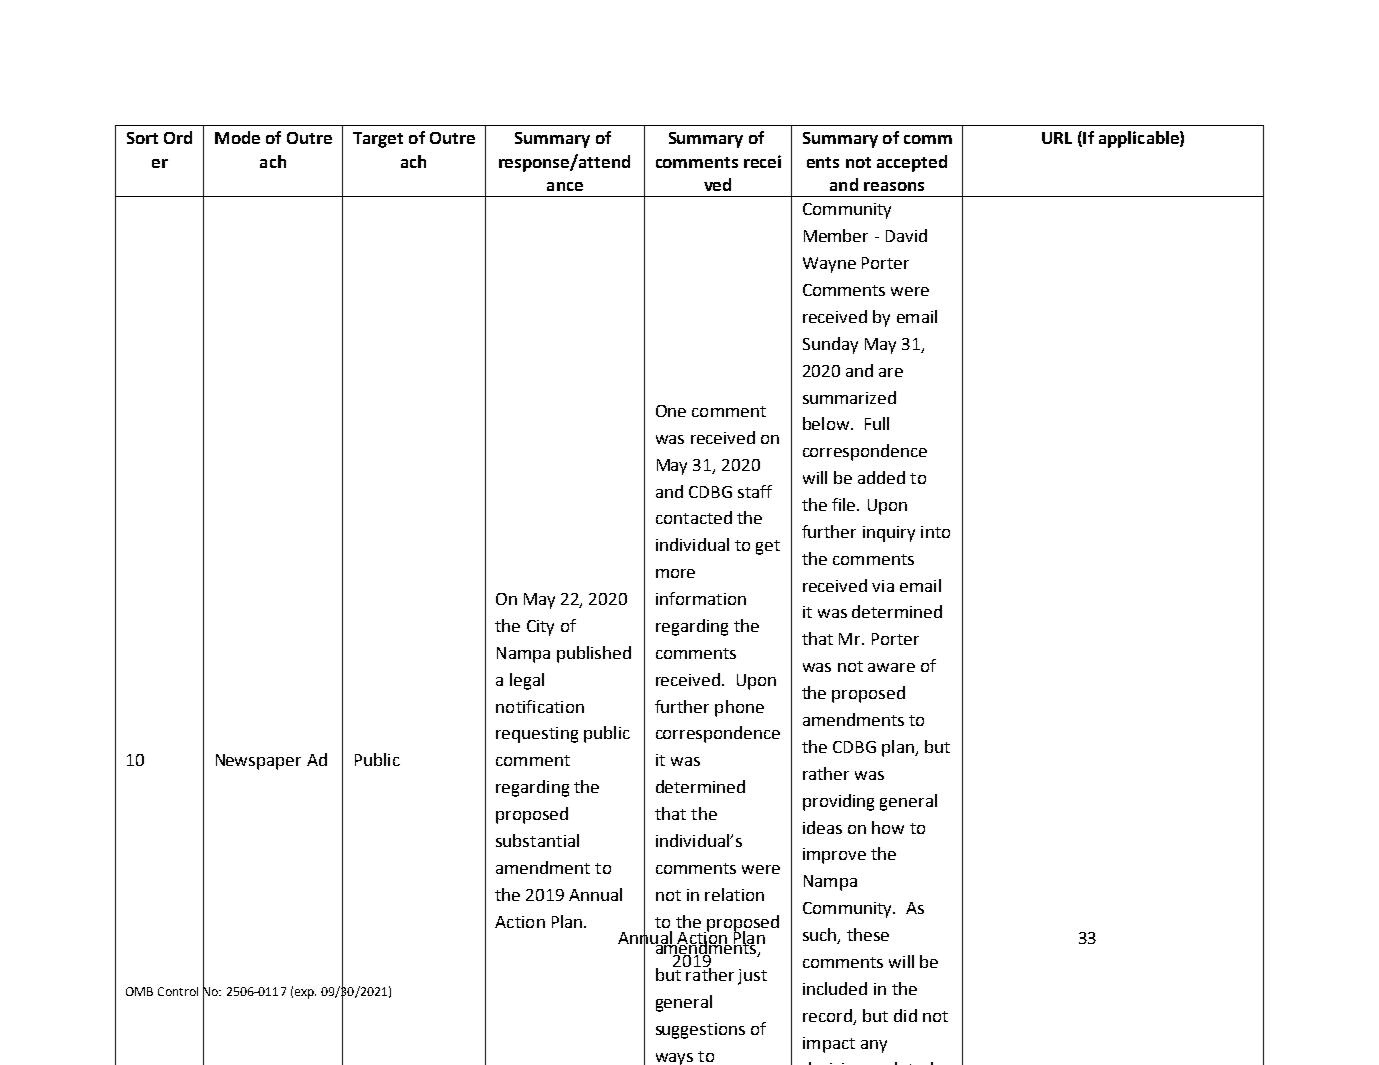 Image resolution: width=1379 pixels, height=1065 pixels. I want to click on accepted, so click(912, 163).
